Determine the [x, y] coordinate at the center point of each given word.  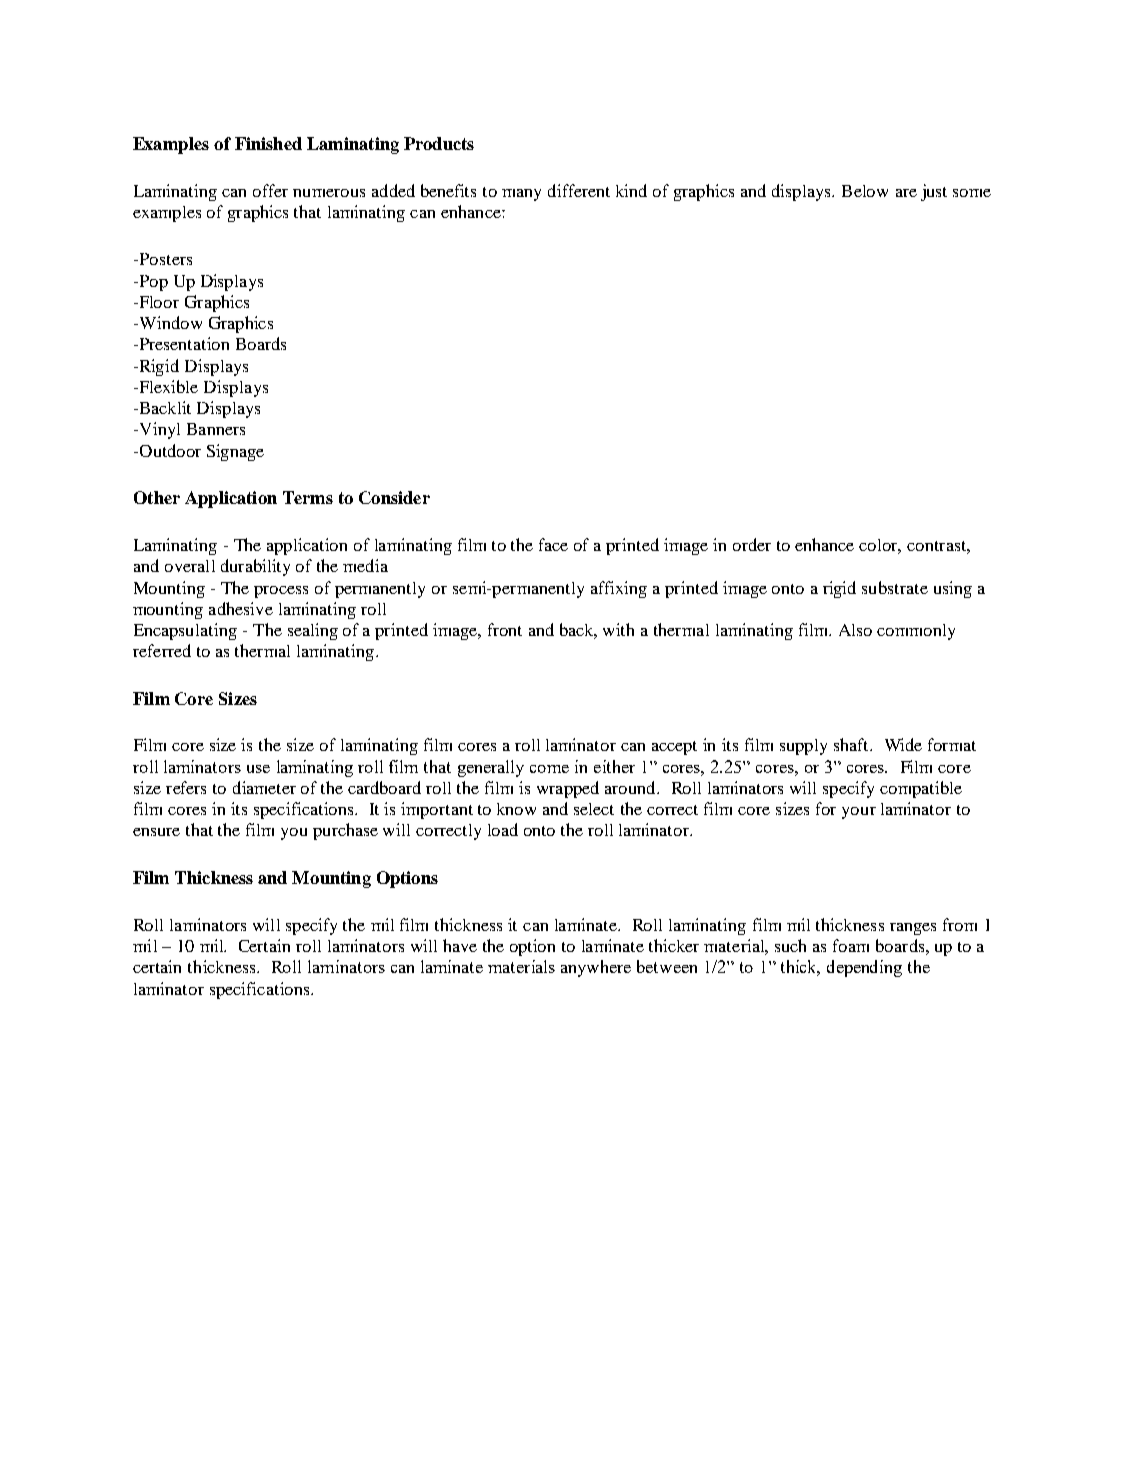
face [553, 544]
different [579, 190]
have [460, 945]
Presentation [183, 343]
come [549, 769]
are [906, 193]
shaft [852, 744]
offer [270, 190]
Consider [394, 497]
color [880, 546]
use [258, 769]
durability [255, 567]
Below [865, 191]
